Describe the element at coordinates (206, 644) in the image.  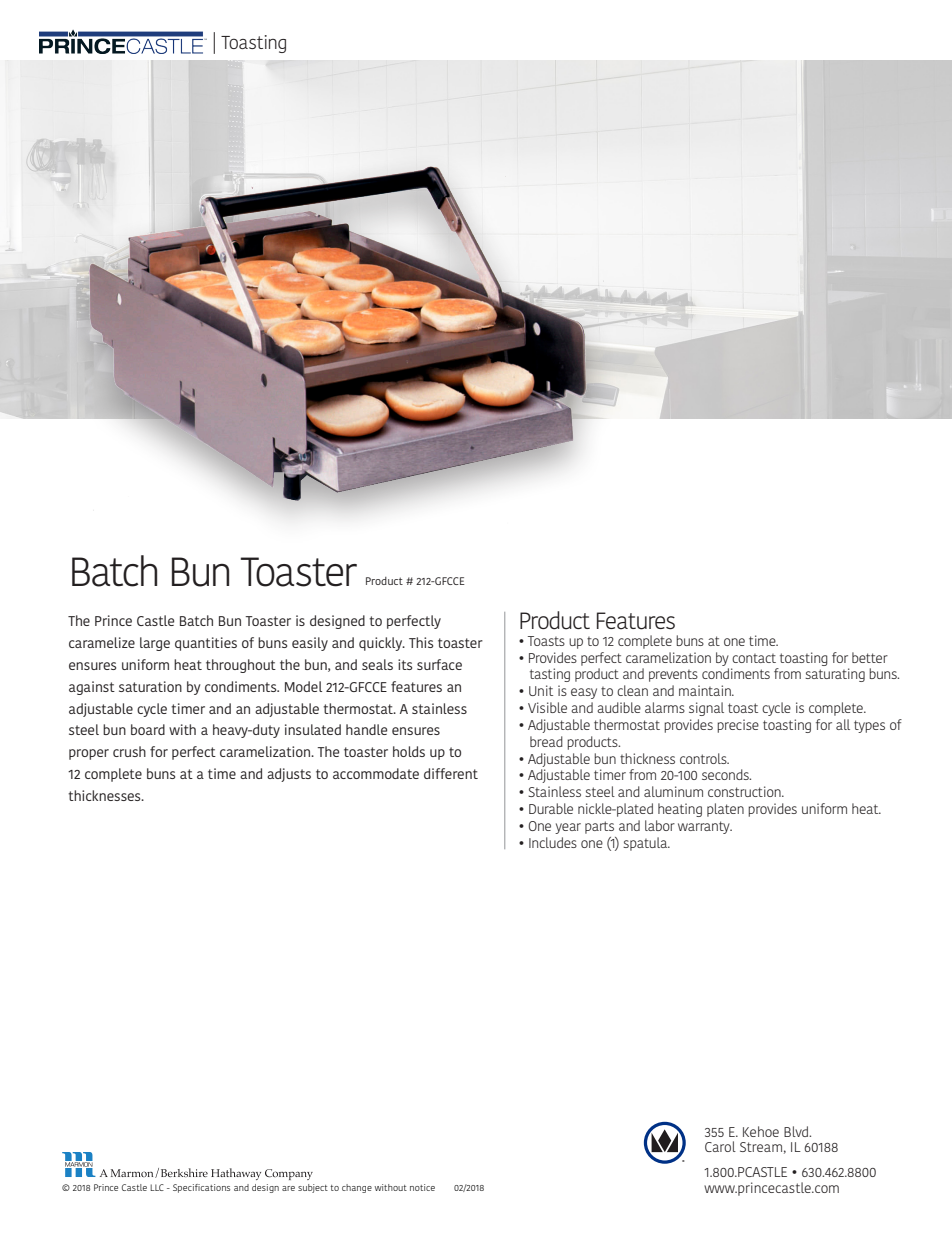
I see `quantities` at that location.
